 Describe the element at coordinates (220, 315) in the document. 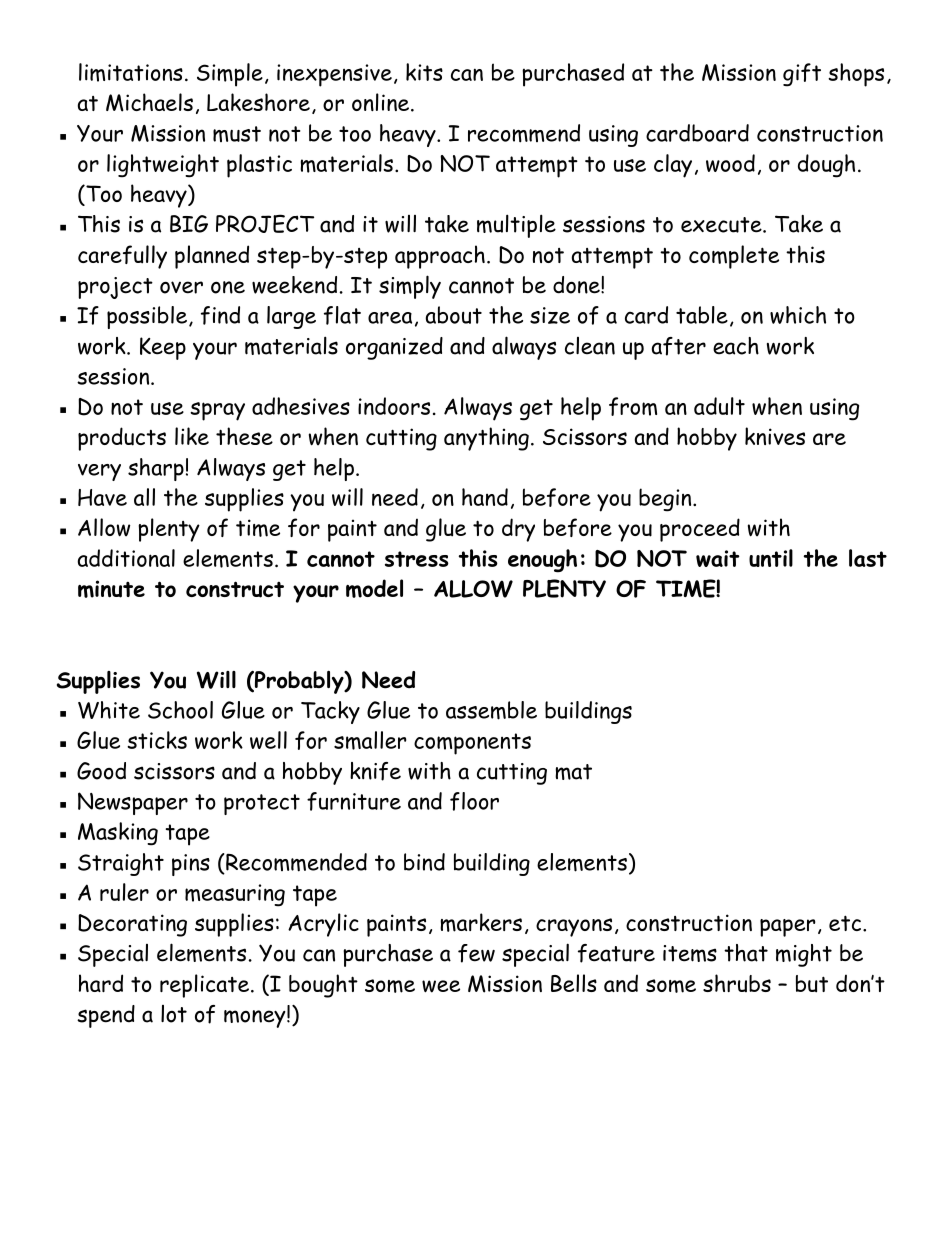

I see `find` at that location.
